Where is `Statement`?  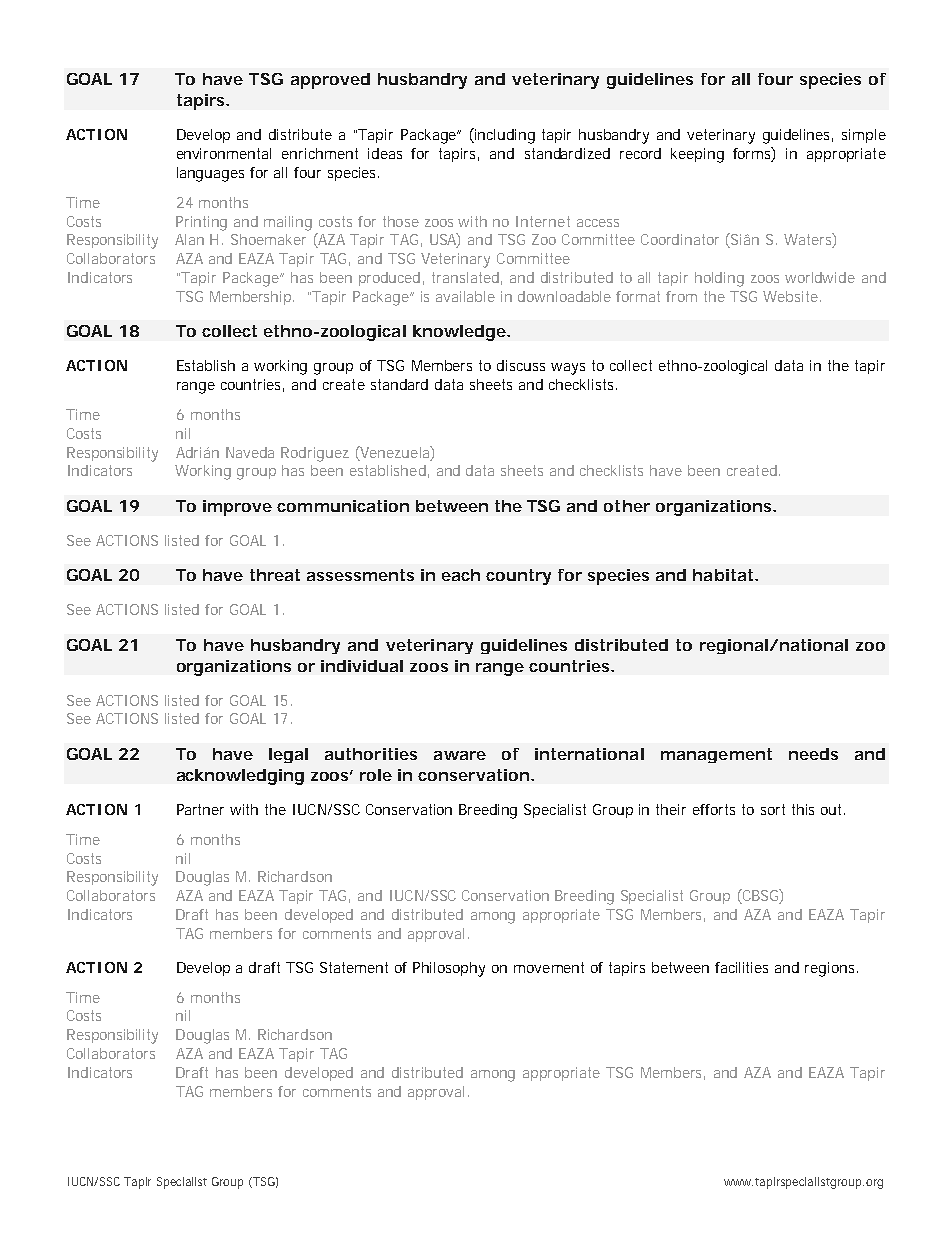
Statement is located at coordinates (354, 967).
